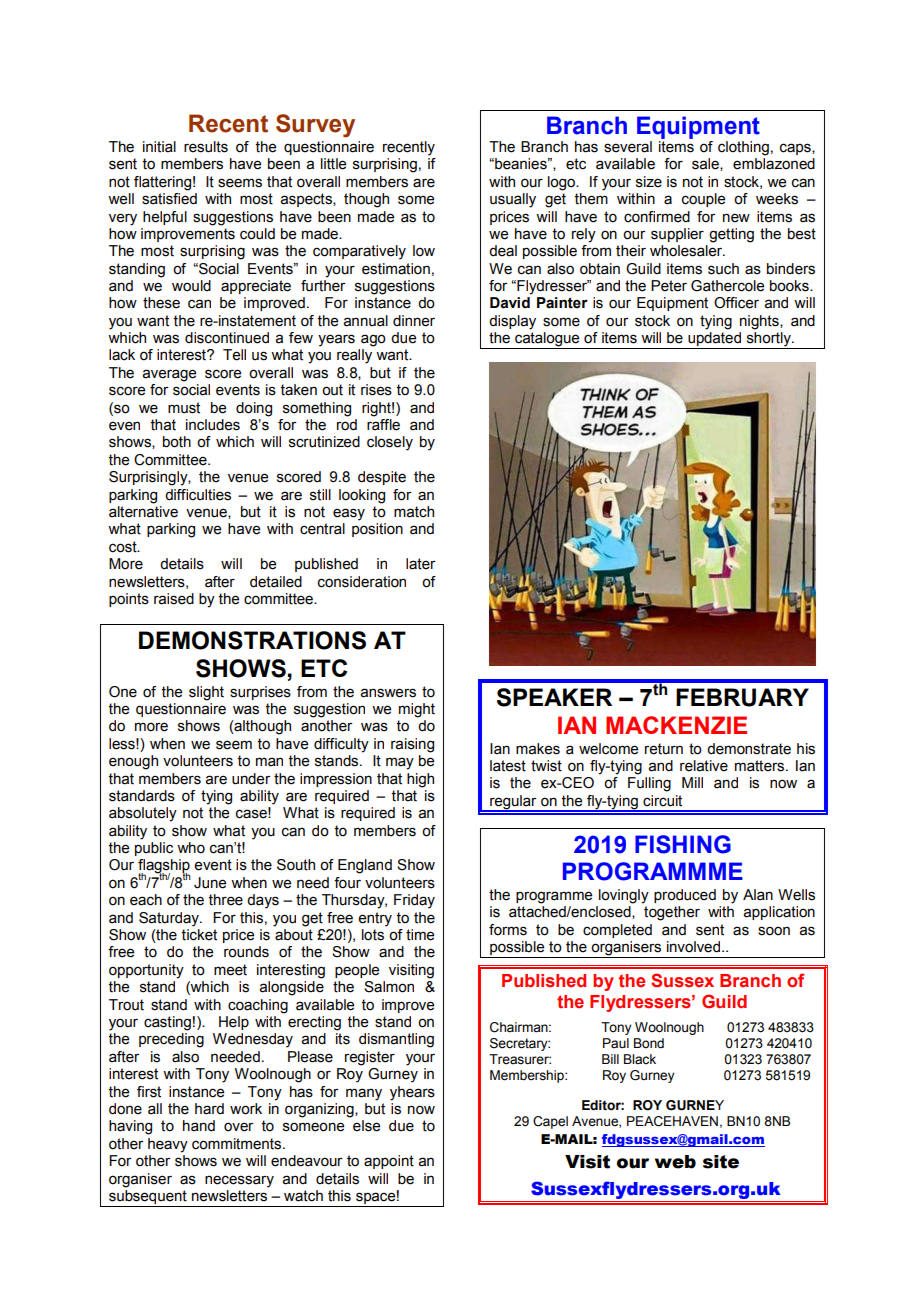  Describe the element at coordinates (742, 697) in the screenshot. I see `FEBRUARY` at that location.
